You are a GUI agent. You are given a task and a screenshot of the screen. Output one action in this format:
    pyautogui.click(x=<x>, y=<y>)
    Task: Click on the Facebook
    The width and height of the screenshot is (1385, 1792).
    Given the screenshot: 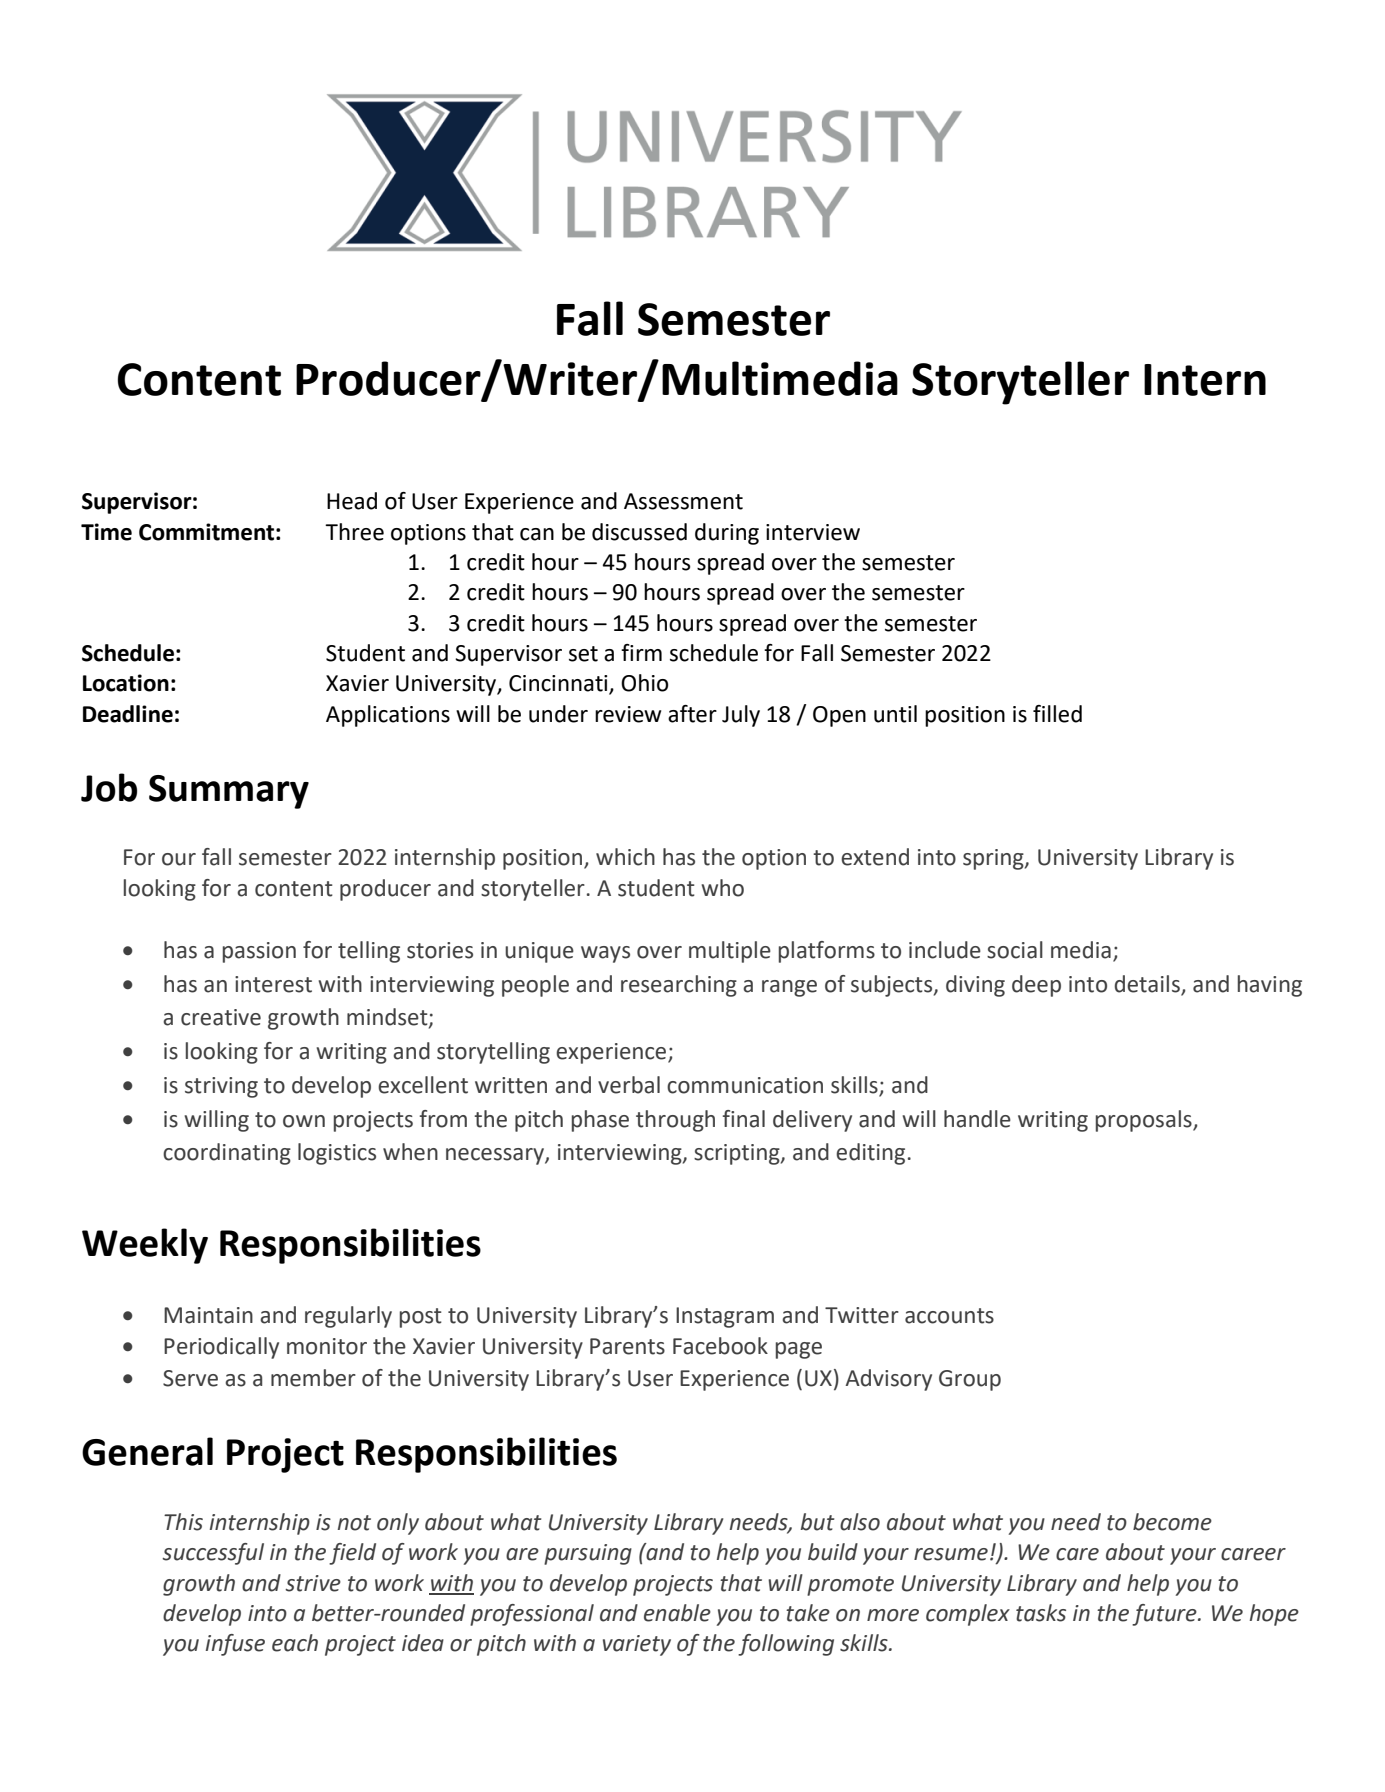 What is the action you would take?
    pyautogui.click(x=720, y=1346)
